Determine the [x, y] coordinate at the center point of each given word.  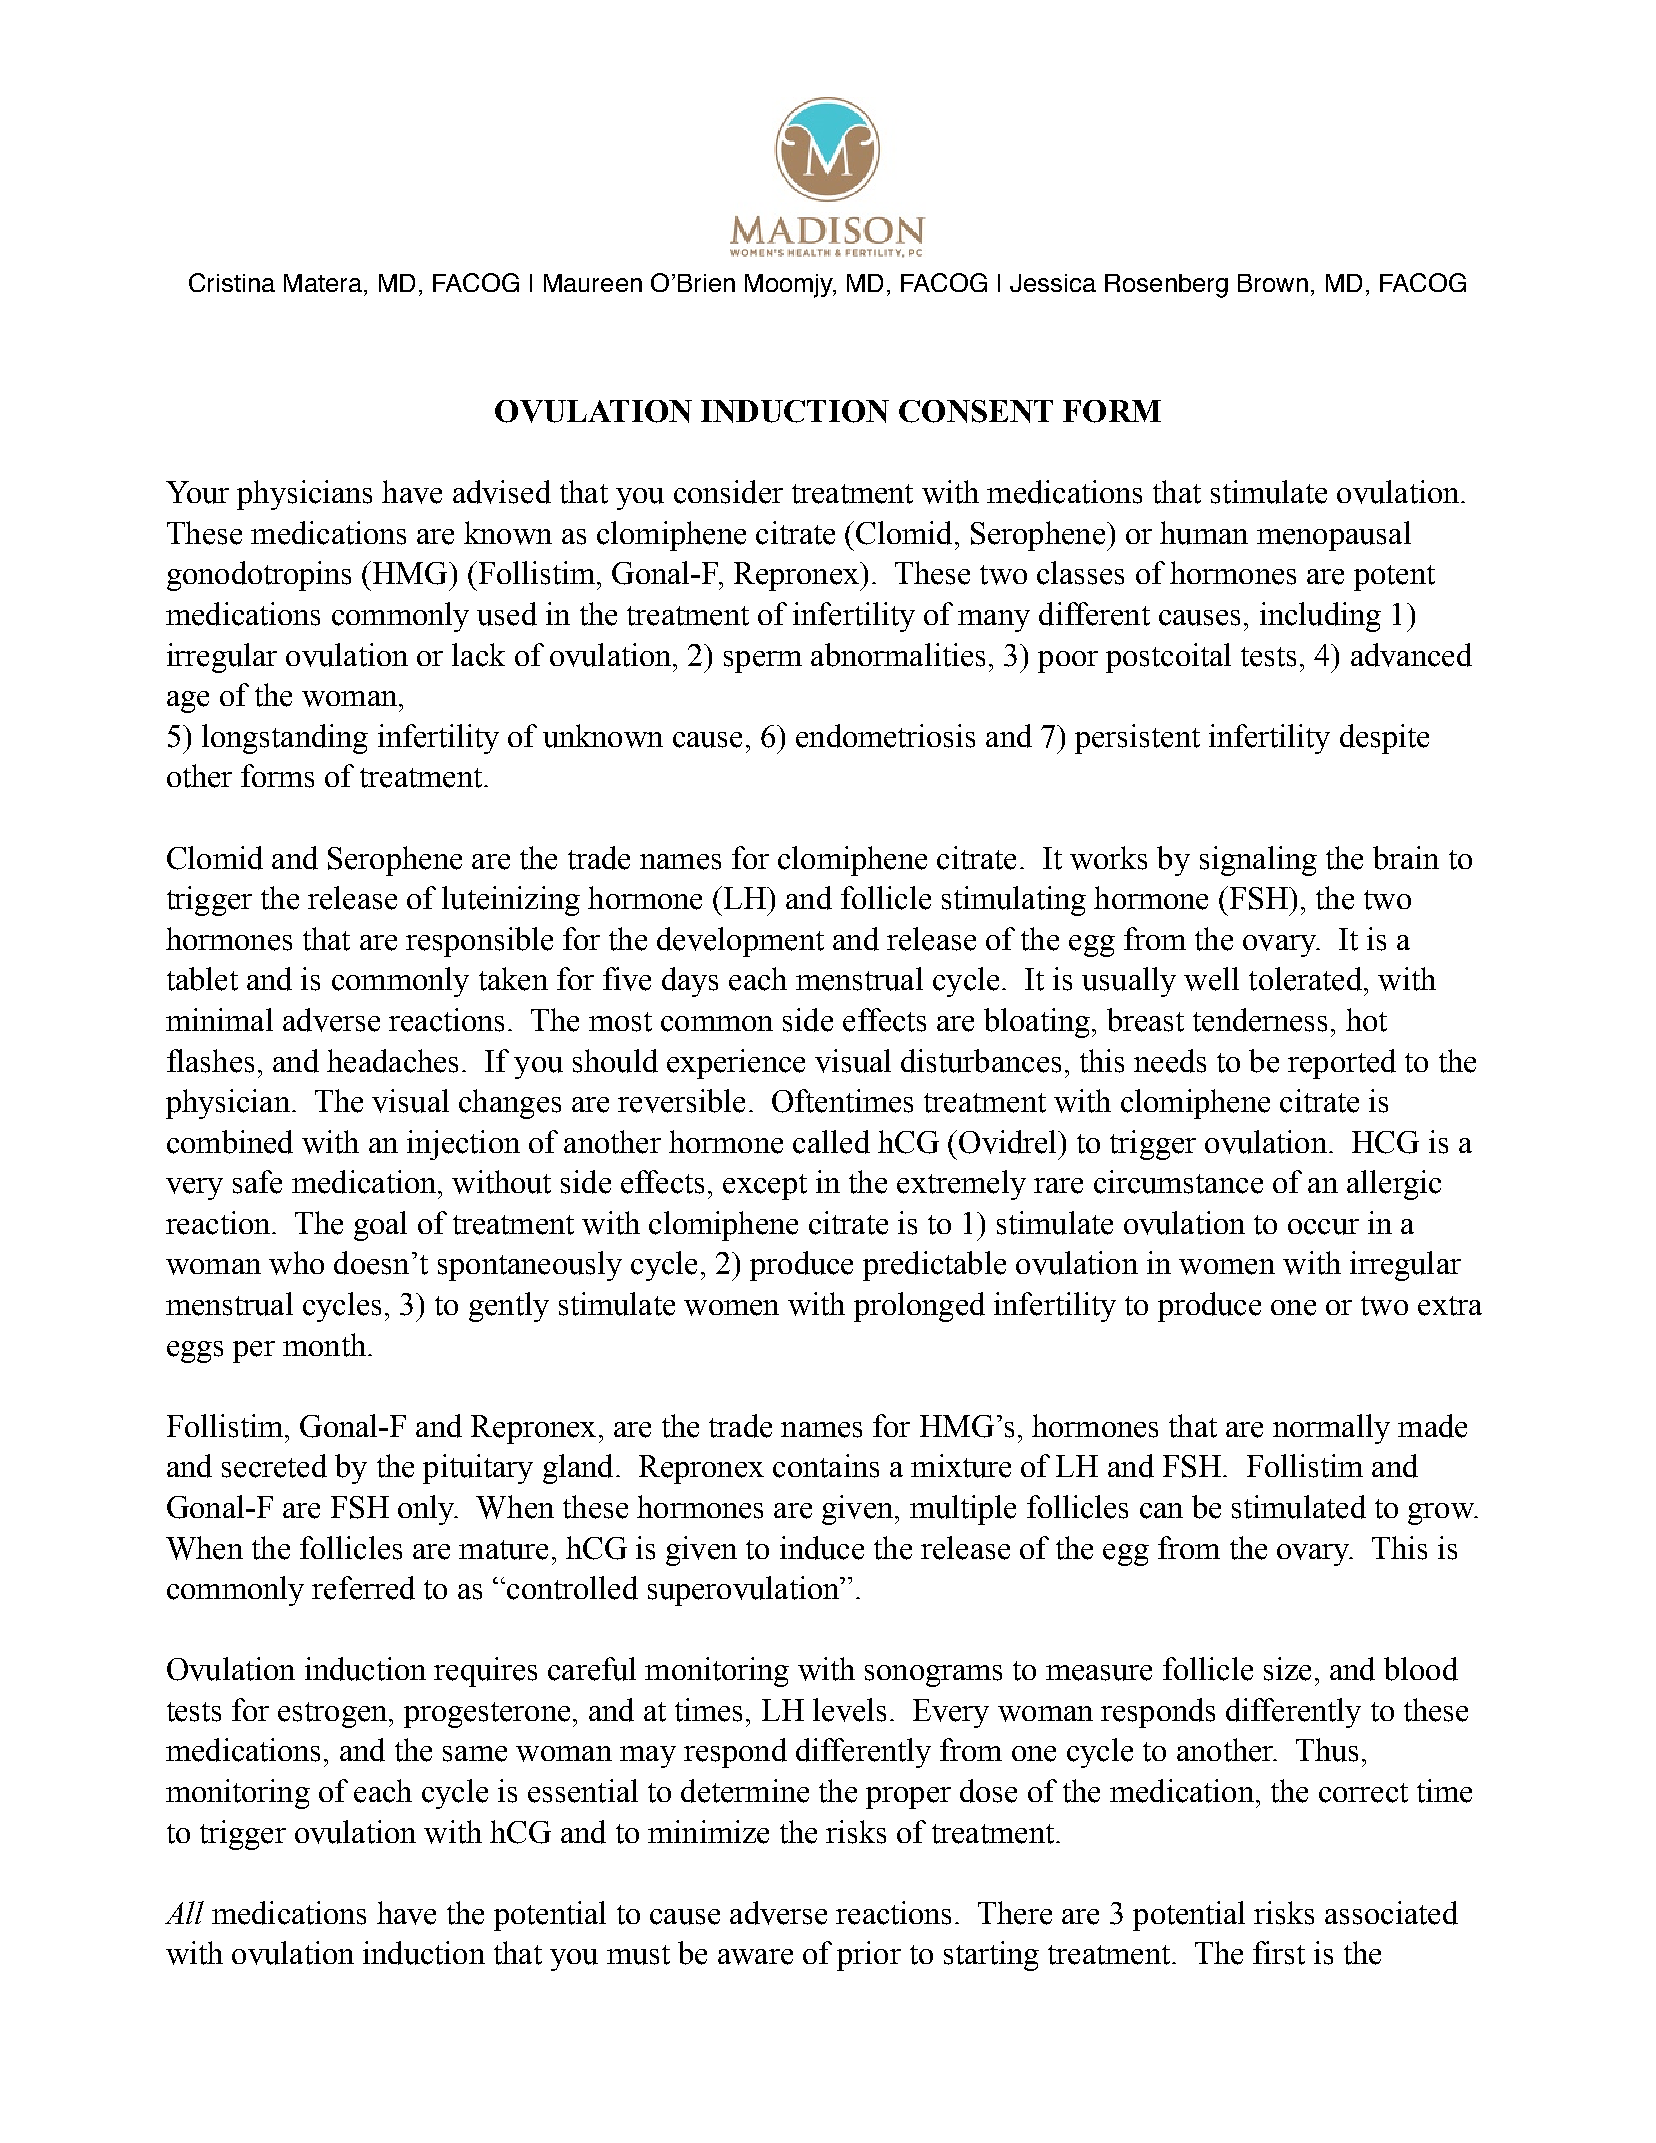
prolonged [919, 1307]
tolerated [1307, 979]
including [1320, 617]
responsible [479, 942]
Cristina [232, 282]
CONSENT [976, 411]
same [475, 1754]
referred [363, 1588]
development [740, 942]
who [296, 1263]
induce [822, 1548]
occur [1323, 1227]
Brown [1273, 283]
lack [478, 655]
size [1287, 1669]
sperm [763, 662]
